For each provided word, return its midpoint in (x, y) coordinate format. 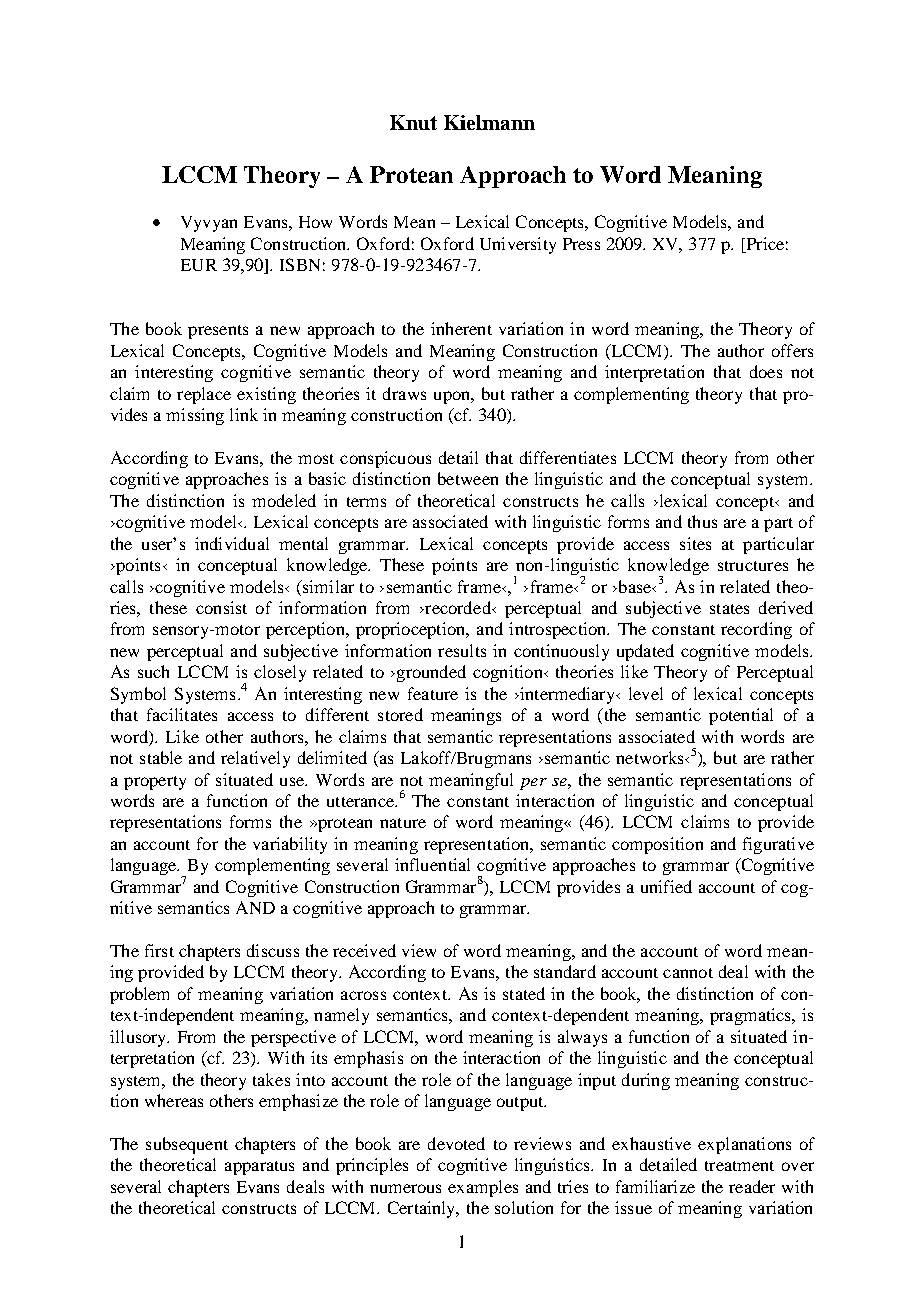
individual (232, 543)
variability (290, 845)
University (518, 245)
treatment (739, 1166)
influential (432, 864)
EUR (199, 265)
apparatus (259, 1168)
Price (764, 243)
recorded (458, 607)
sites (695, 543)
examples (483, 1188)
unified (666, 886)
